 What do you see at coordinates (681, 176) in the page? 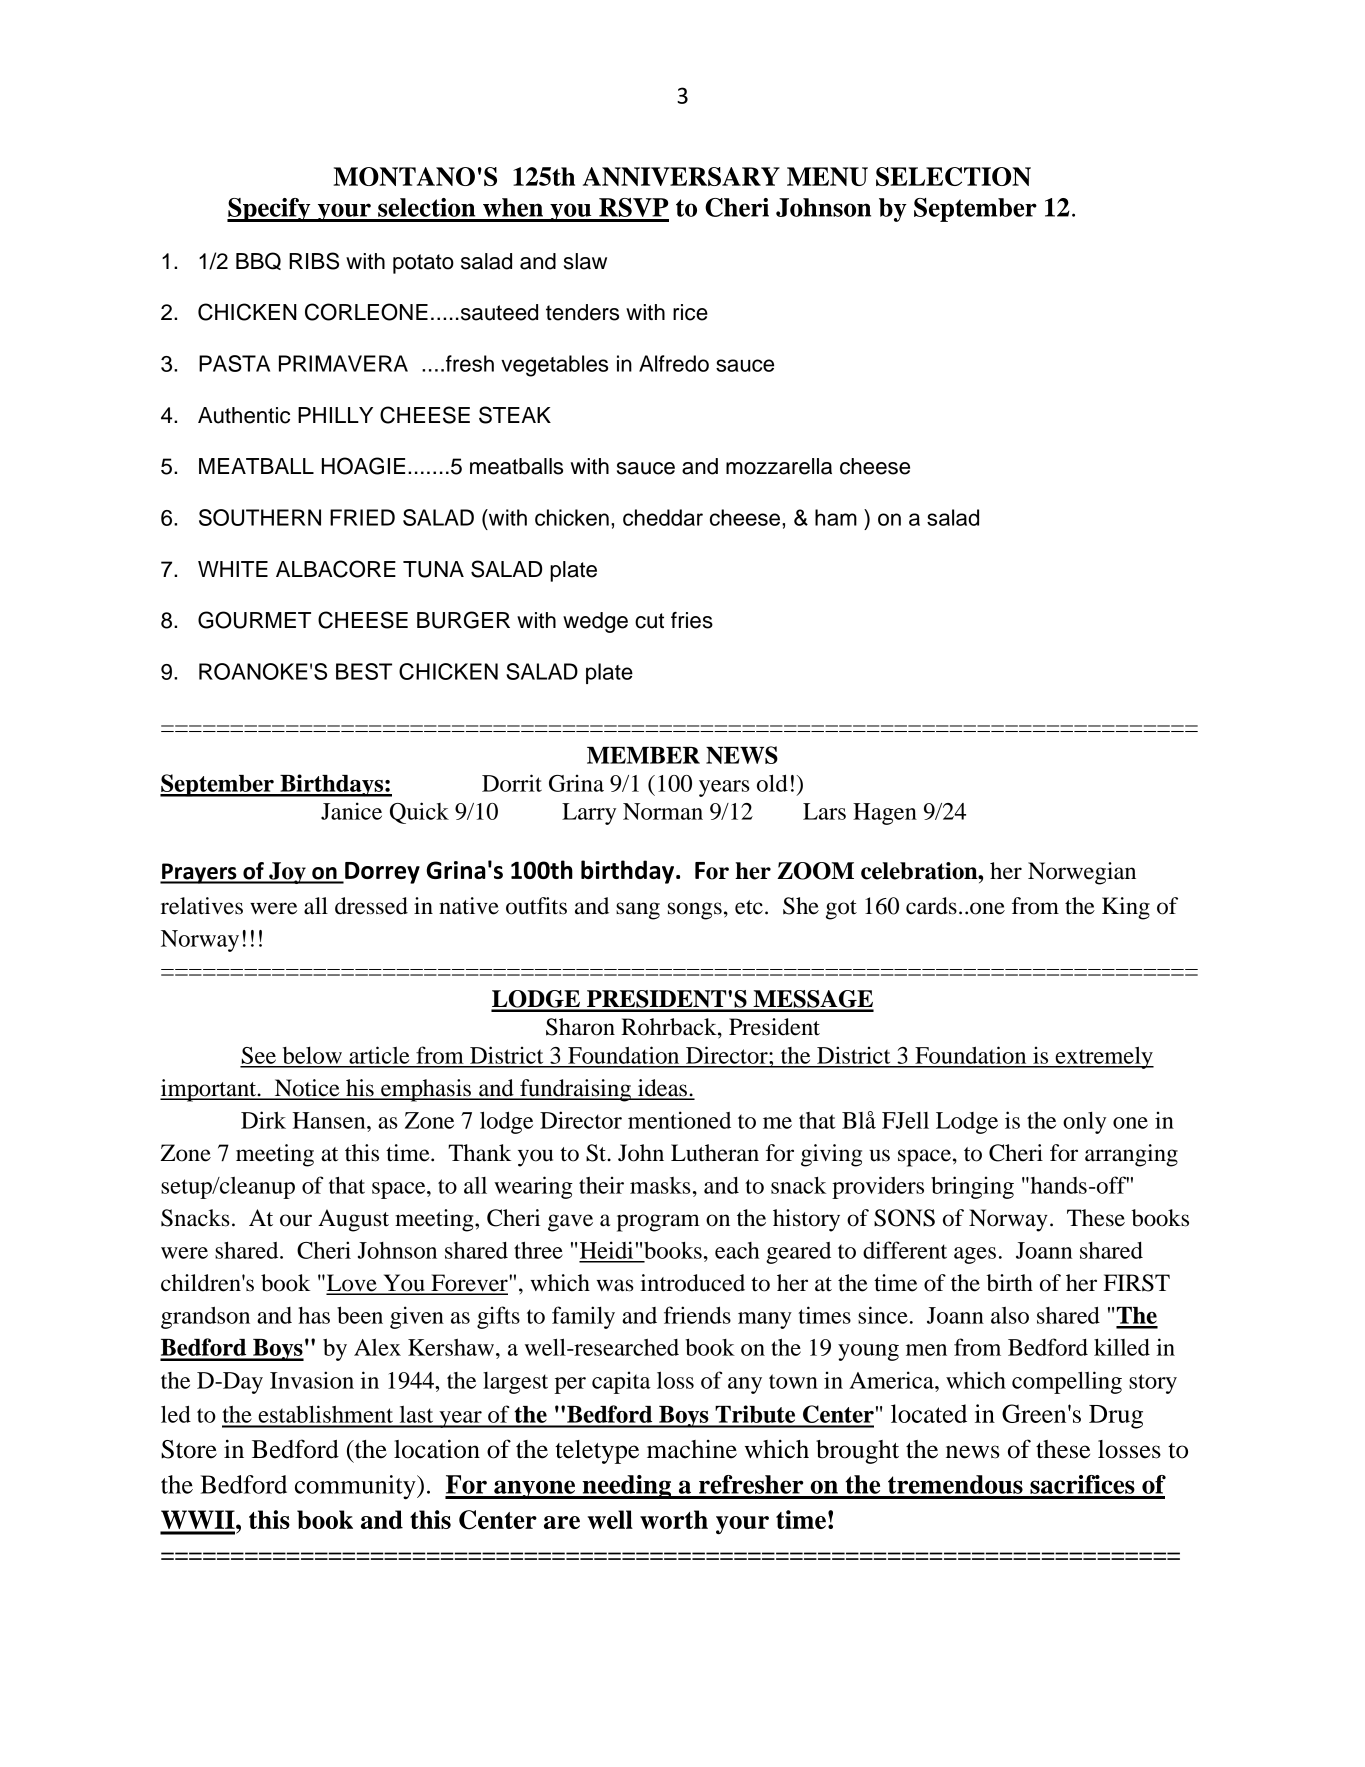
I see `ANNIVERSARY` at bounding box center [681, 176].
